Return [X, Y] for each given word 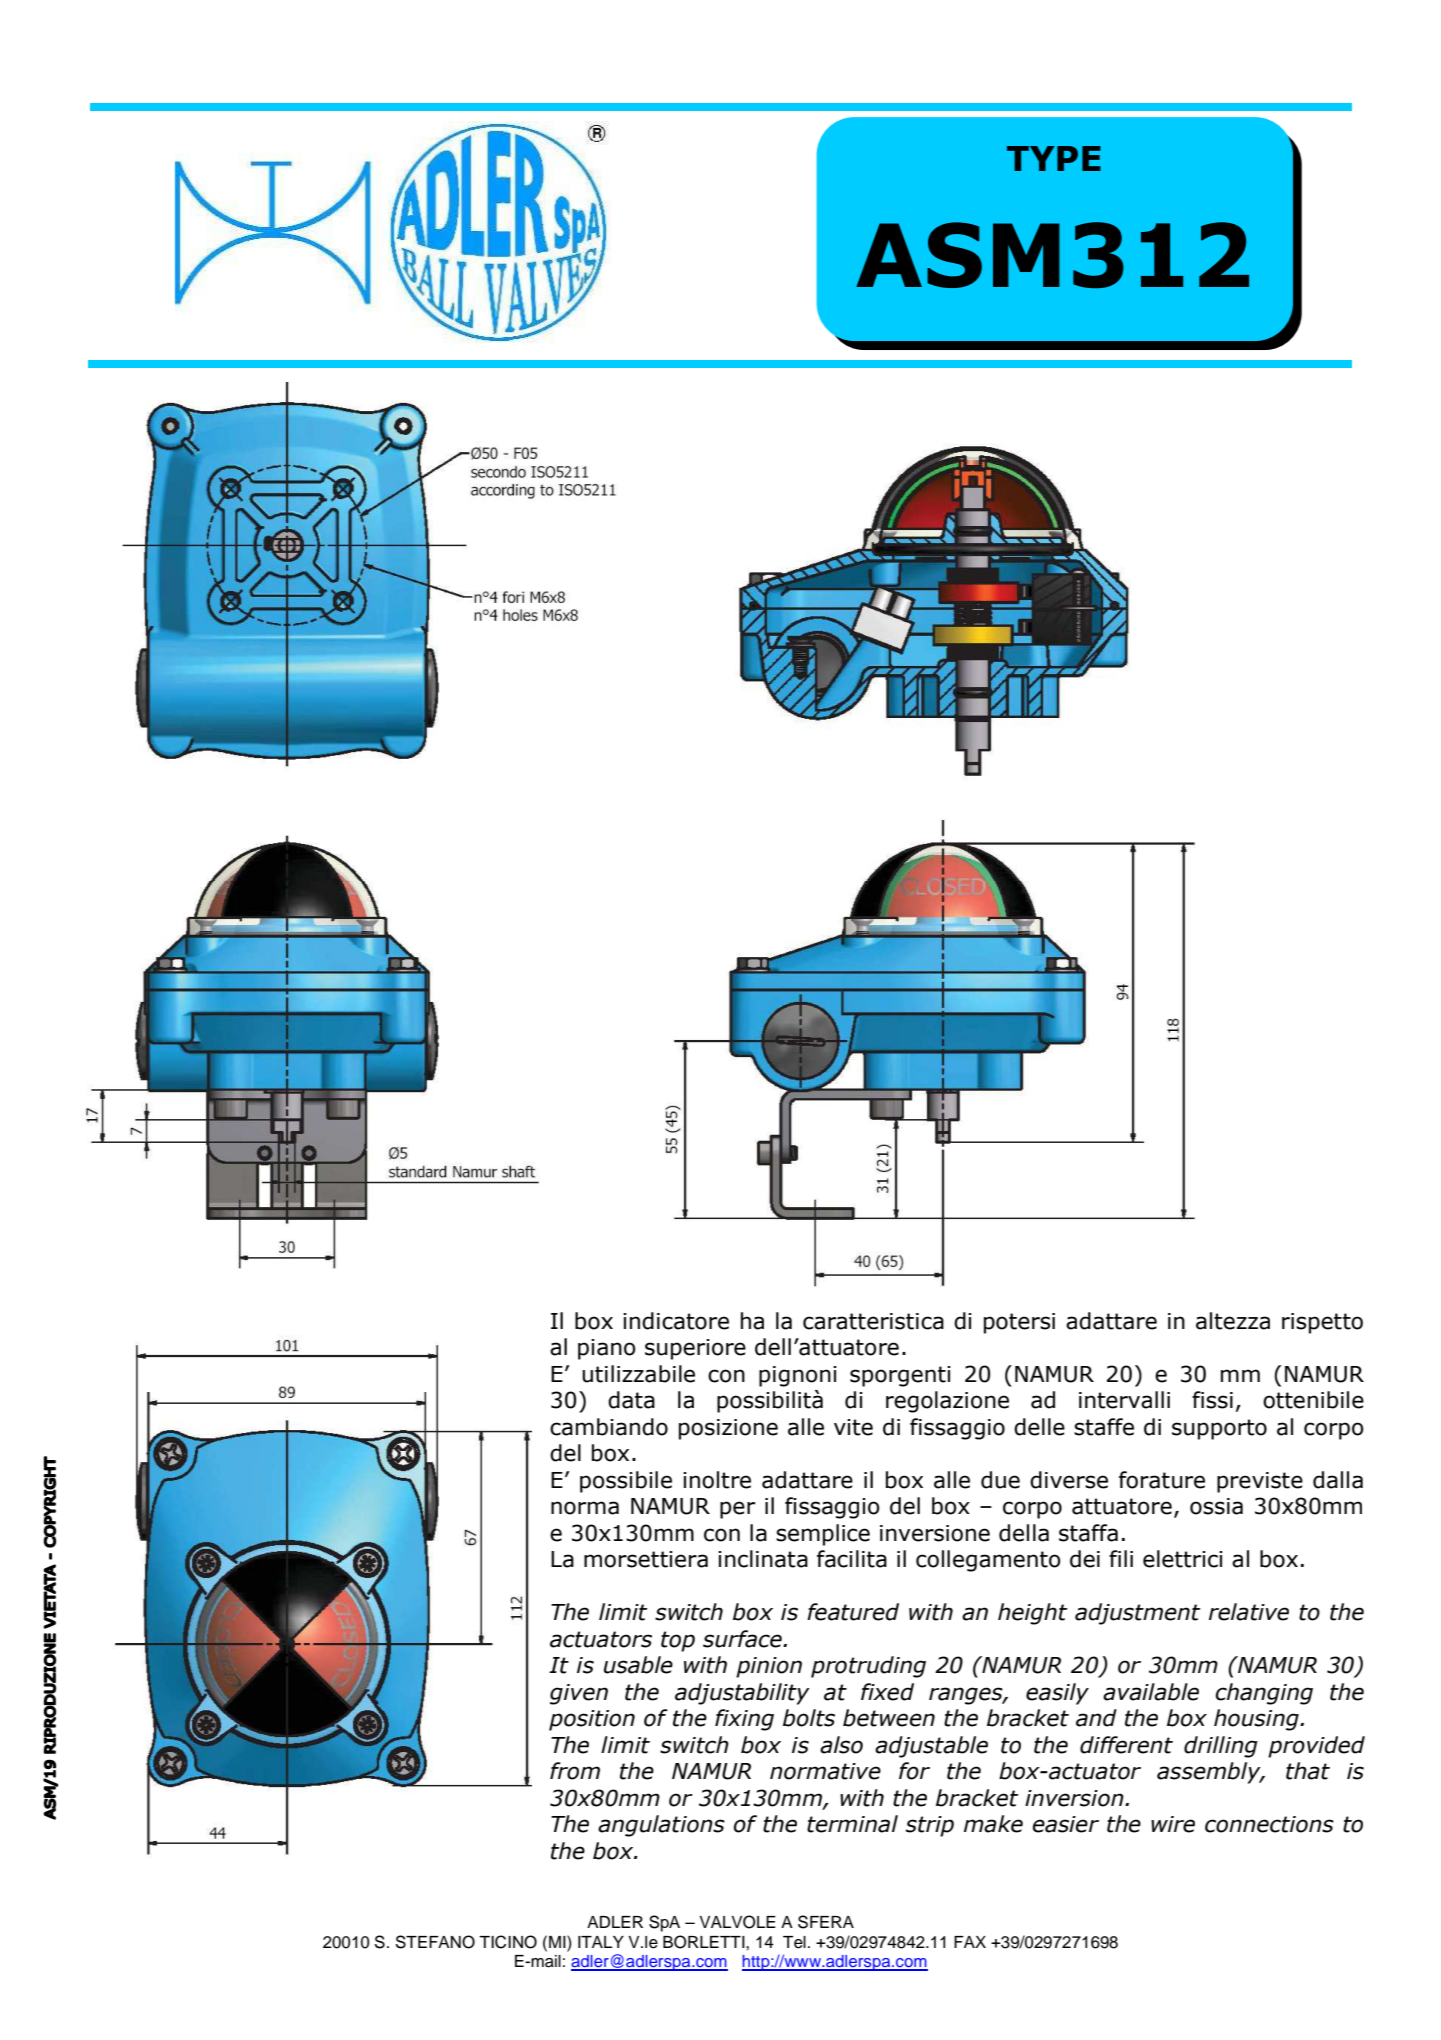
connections [1269, 1824]
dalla [1338, 1480]
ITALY [601, 1942]
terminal [852, 1824]
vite [853, 1427]
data [631, 1400]
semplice [823, 1535]
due [1000, 1480]
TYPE [1054, 158]
